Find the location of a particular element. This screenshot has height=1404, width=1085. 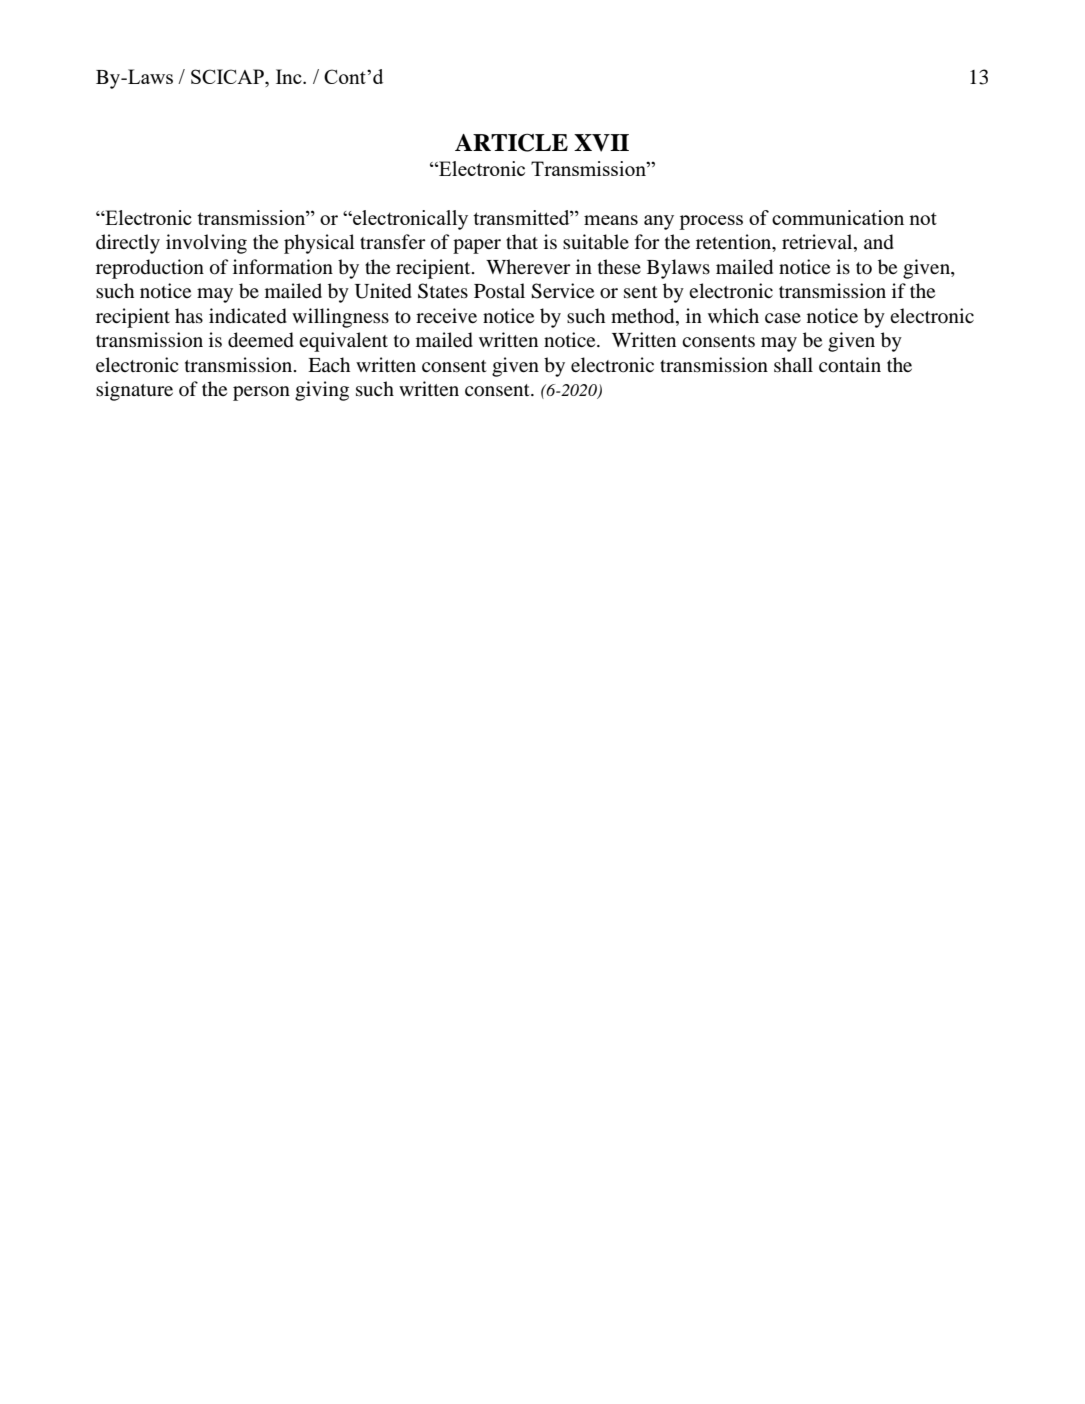

giving is located at coordinates (322, 391).
